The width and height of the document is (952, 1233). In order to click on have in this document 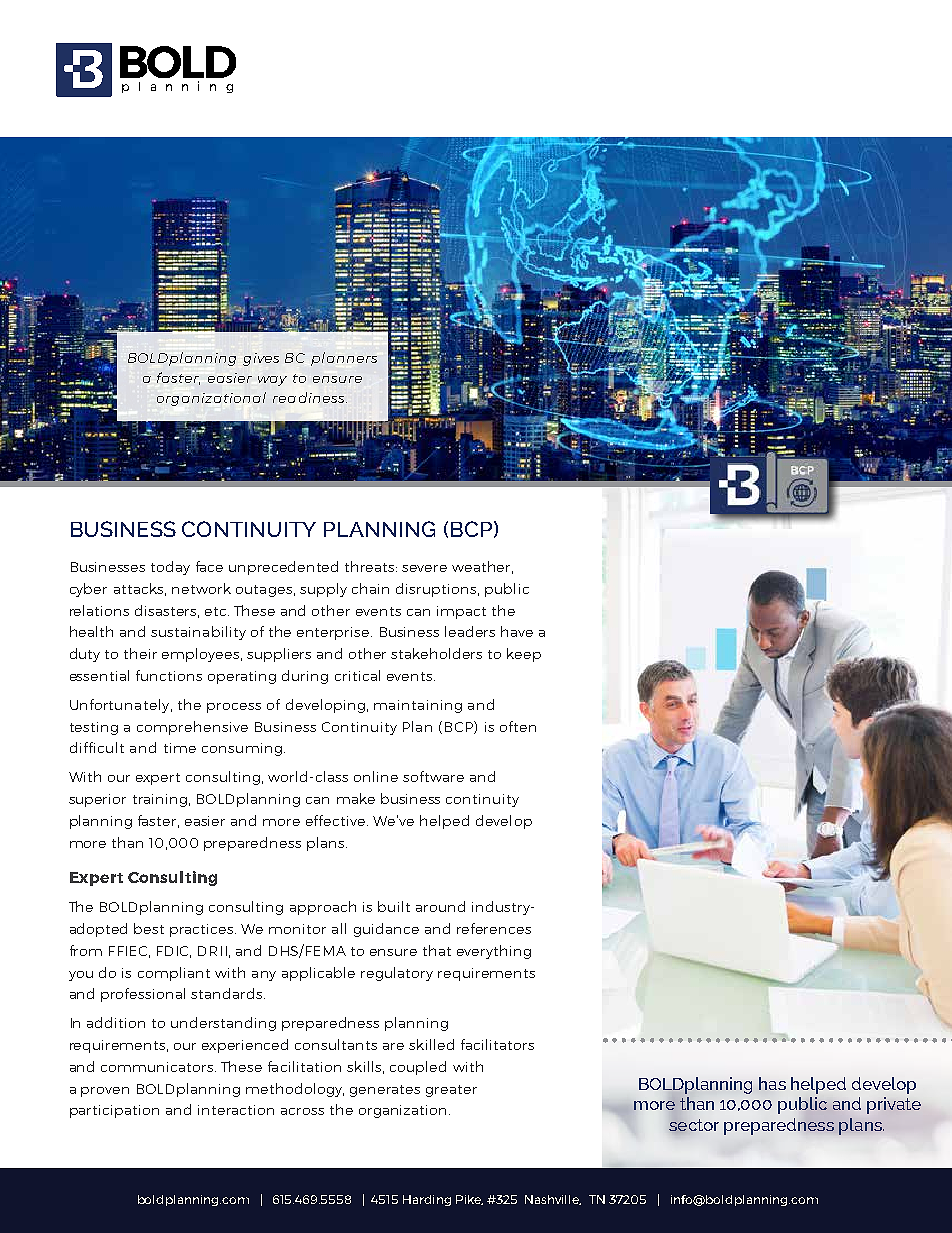, I will do `click(517, 631)`.
